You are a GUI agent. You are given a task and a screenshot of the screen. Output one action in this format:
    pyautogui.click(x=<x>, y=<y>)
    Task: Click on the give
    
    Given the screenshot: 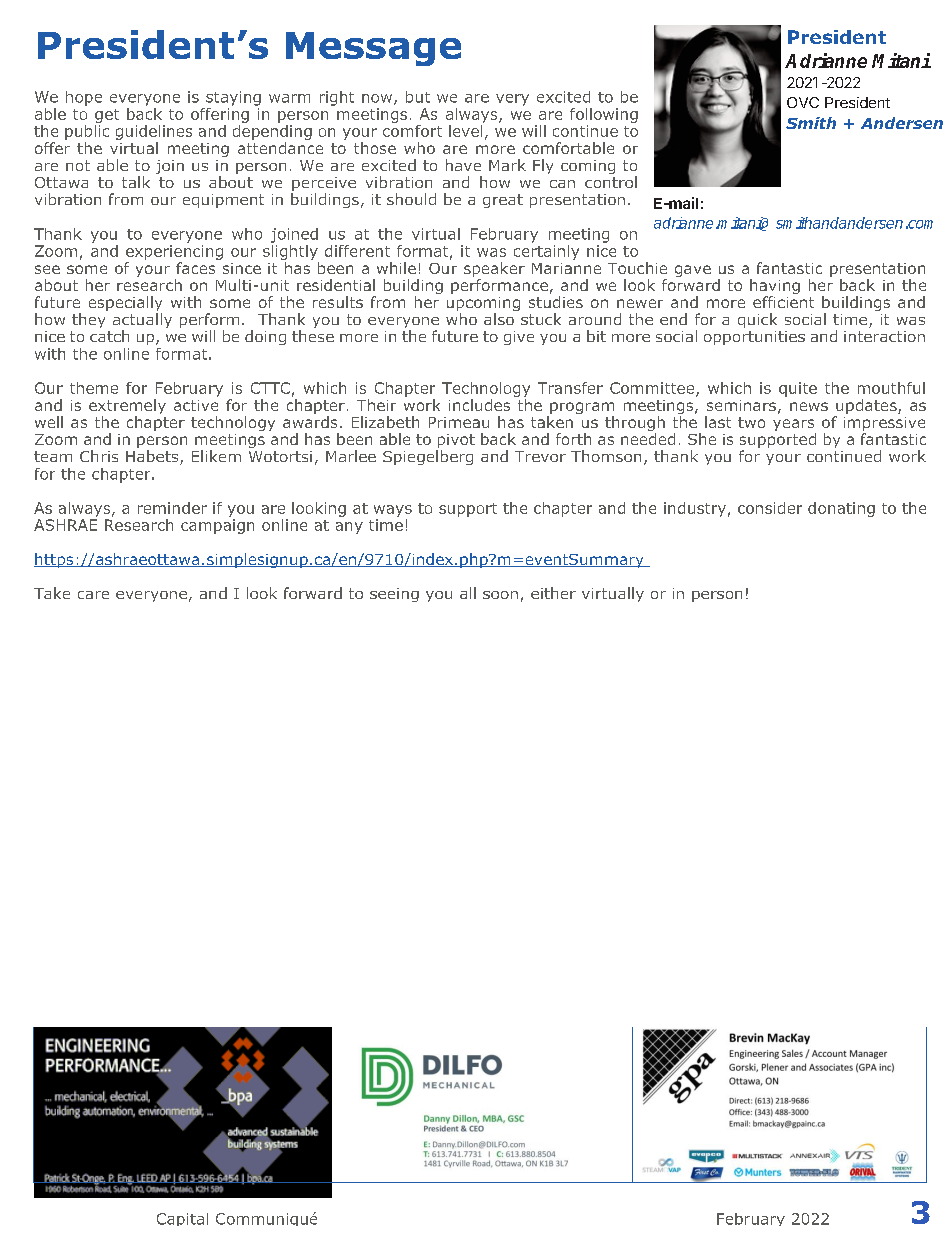 What is the action you would take?
    pyautogui.click(x=519, y=338)
